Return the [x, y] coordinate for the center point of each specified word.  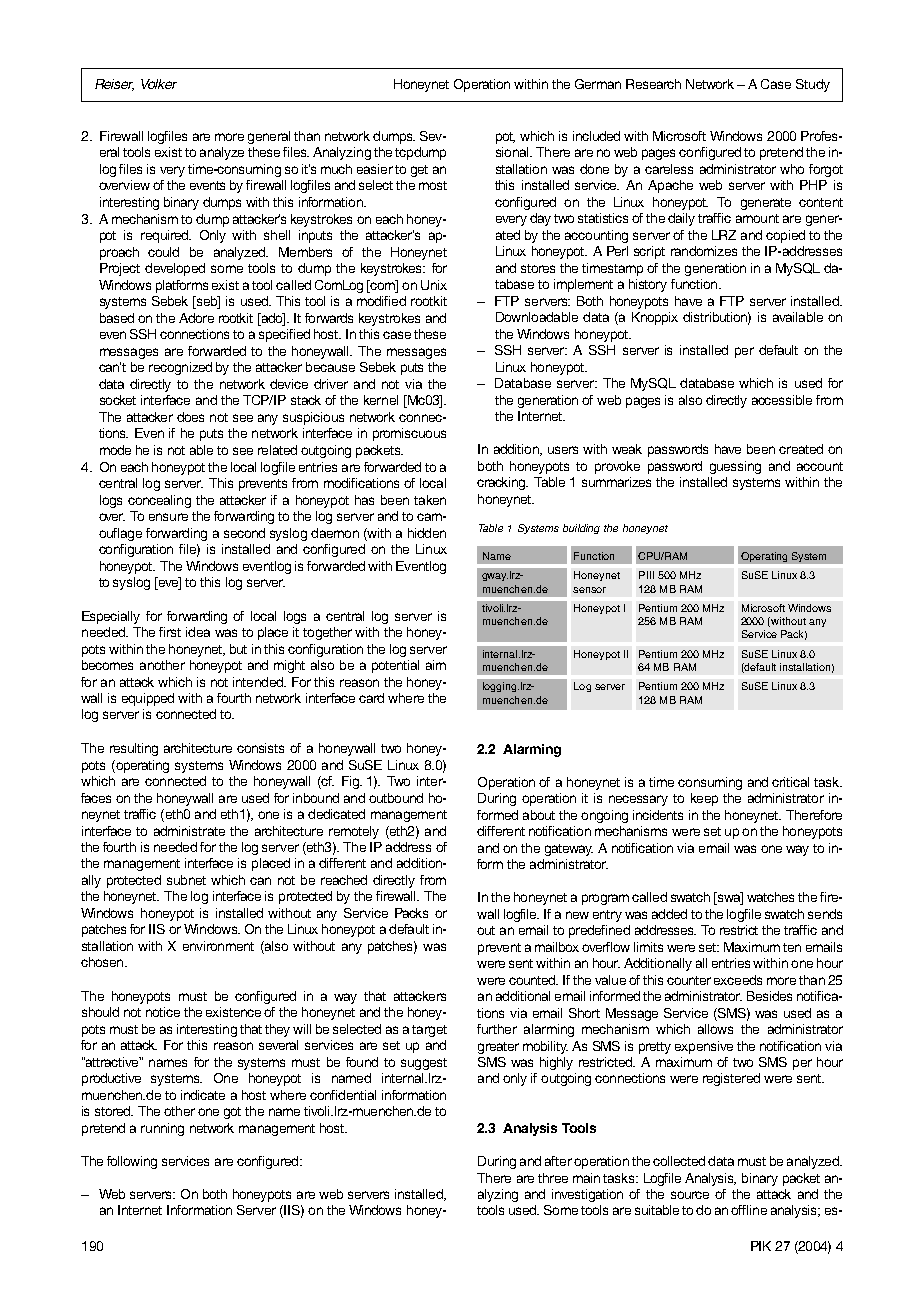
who [792, 169]
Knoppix [655, 318]
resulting [134, 749]
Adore [196, 318]
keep [704, 799]
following [132, 1162]
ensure [168, 517]
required [166, 236]
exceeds [738, 980]
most [433, 185]
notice [163, 1012]
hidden [427, 533]
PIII [646, 575]
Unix [434, 285]
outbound [396, 798]
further [497, 1029]
